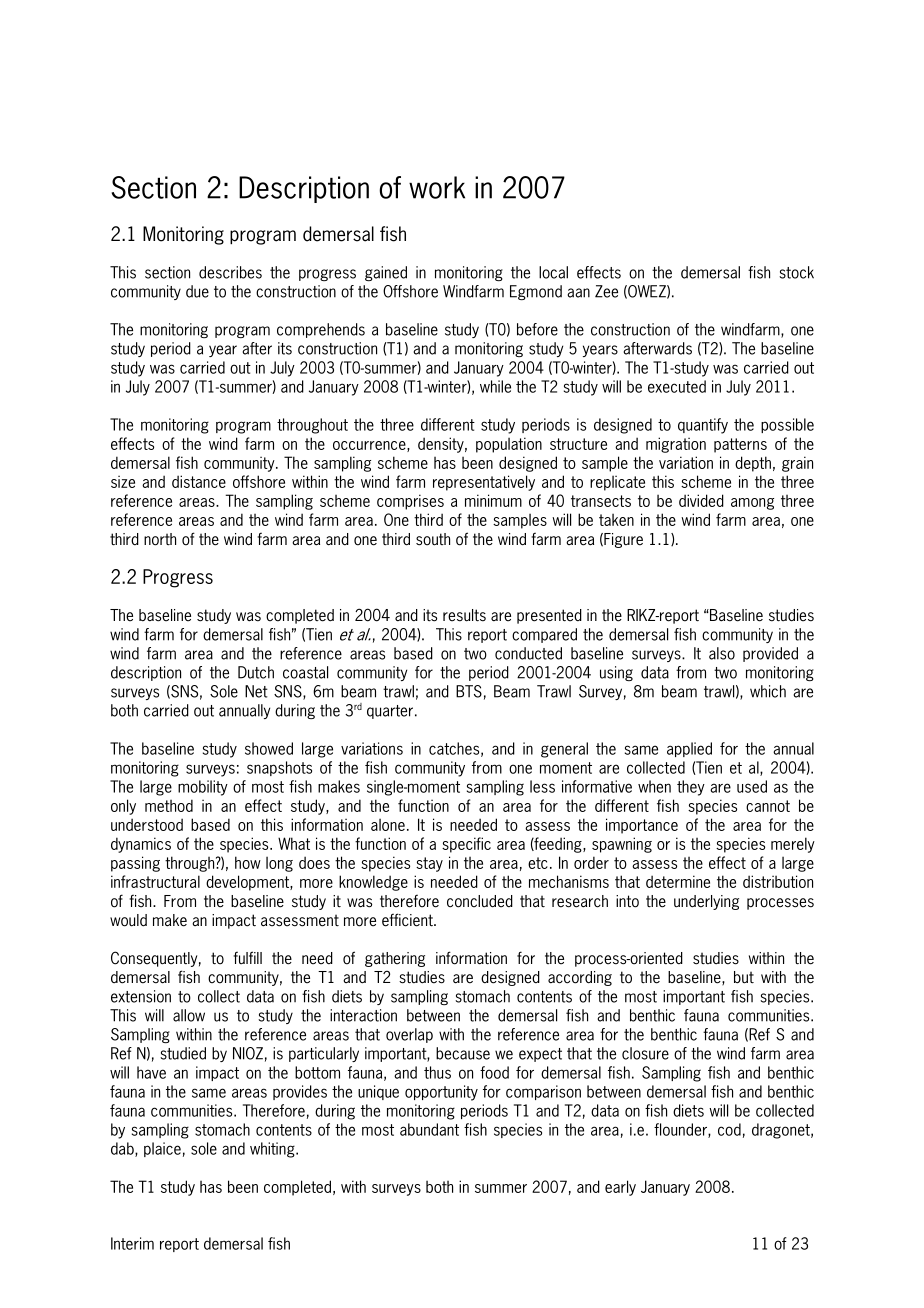  What do you see at coordinates (620, 1188) in the page?
I see `early` at bounding box center [620, 1188].
